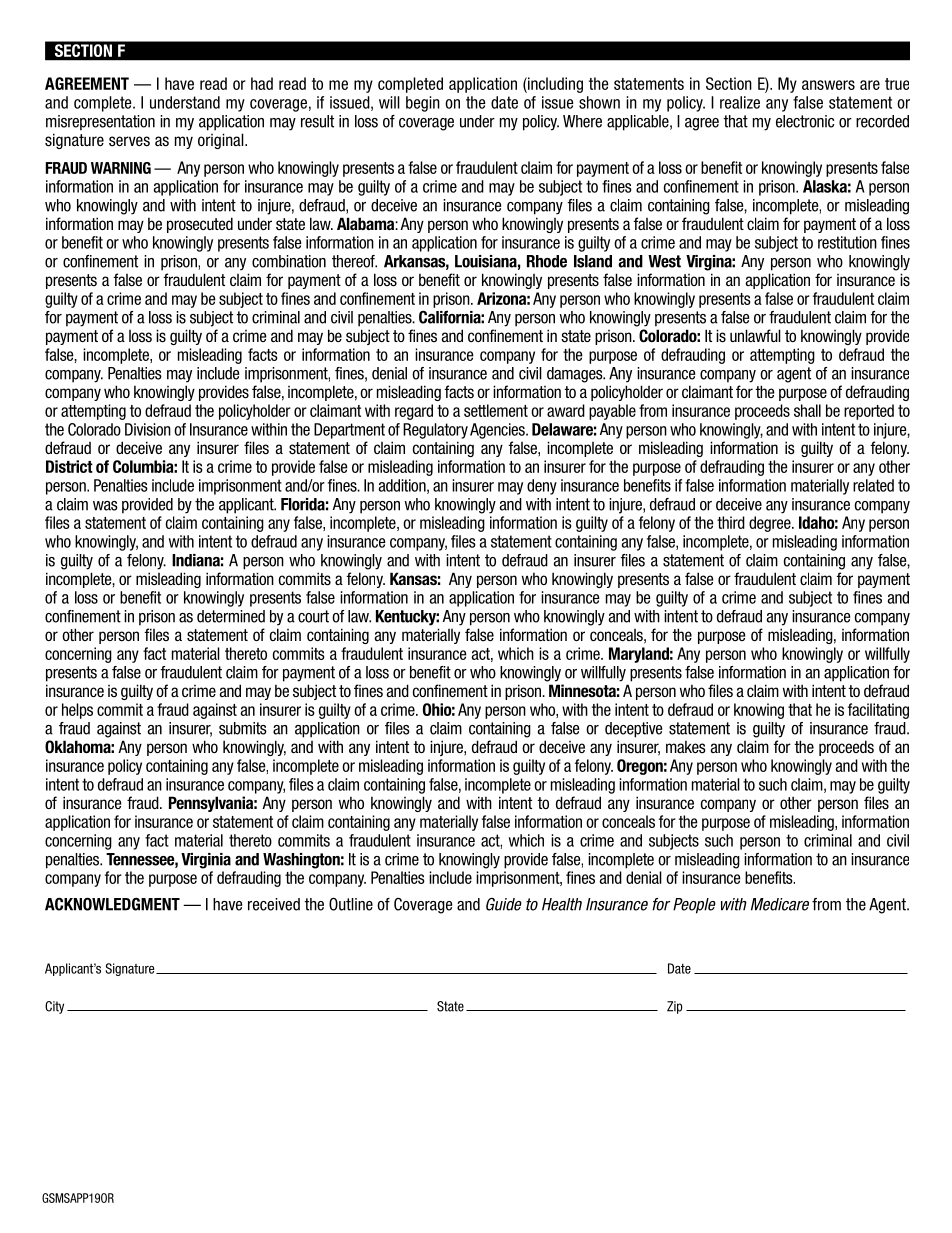 The width and height of the screenshot is (952, 1233). Describe the element at coordinates (542, 487) in the screenshot. I see `deny` at that location.
